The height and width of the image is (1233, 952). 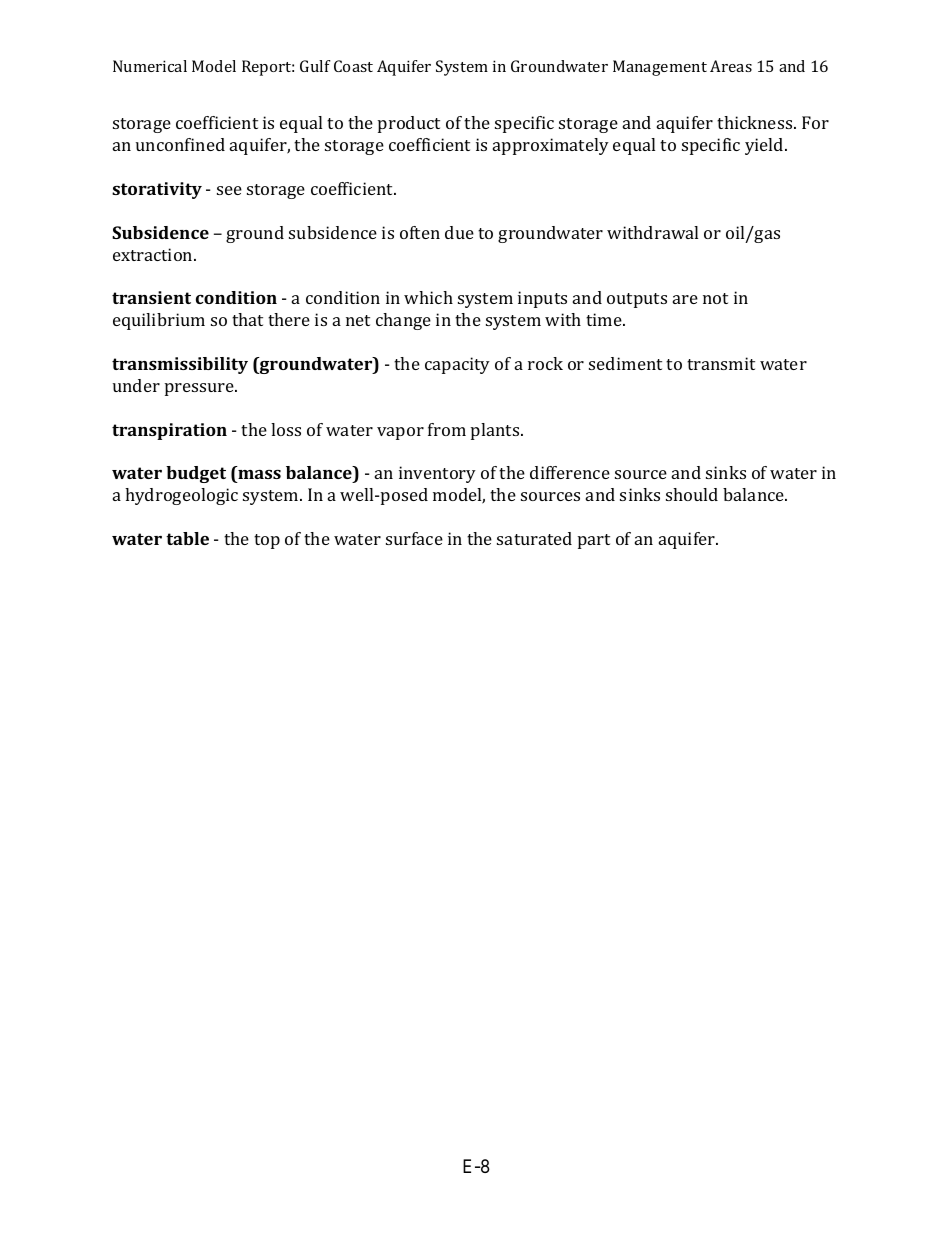 I want to click on that, so click(x=247, y=319).
